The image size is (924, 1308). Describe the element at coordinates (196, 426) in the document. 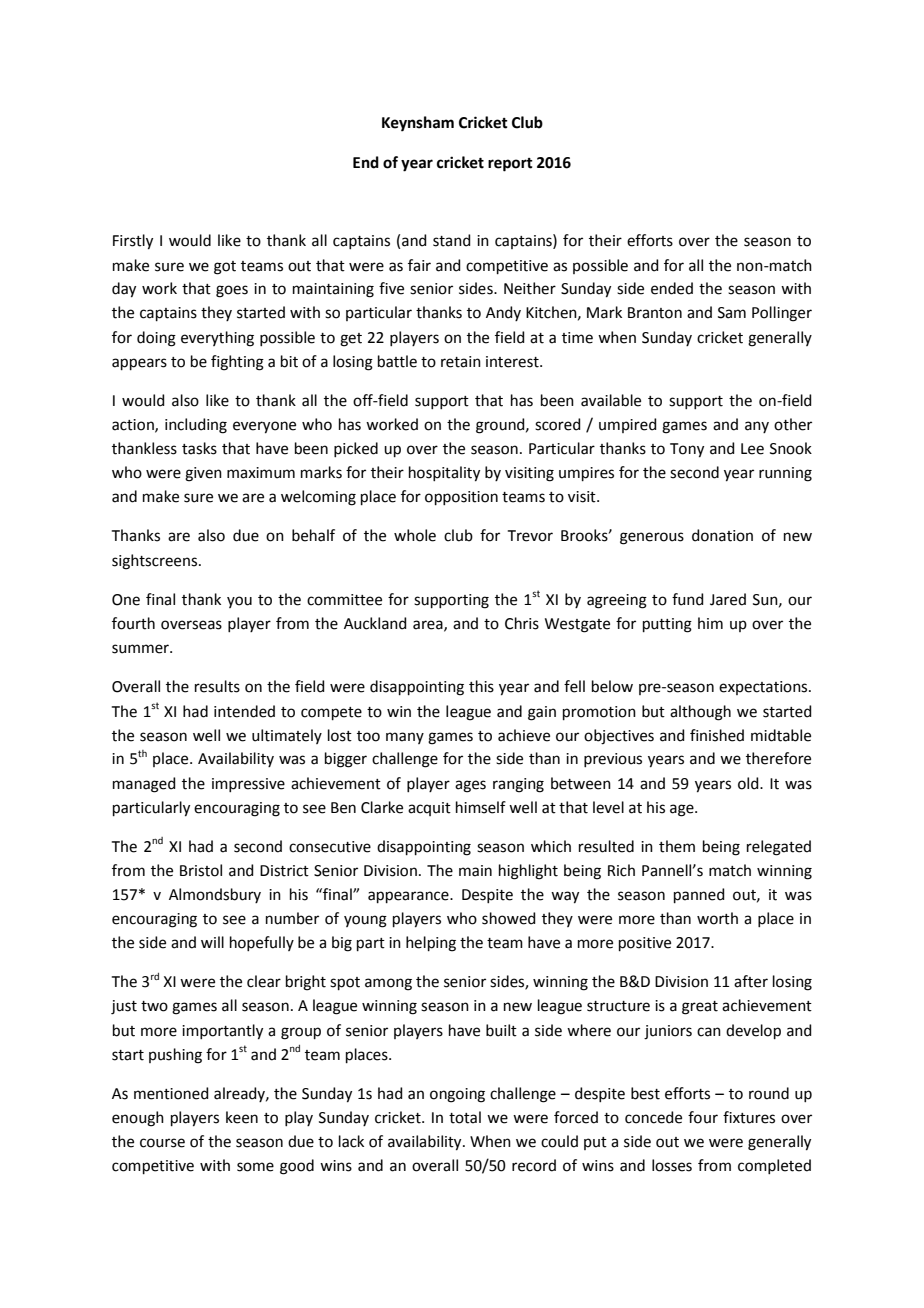

I see `including` at that location.
